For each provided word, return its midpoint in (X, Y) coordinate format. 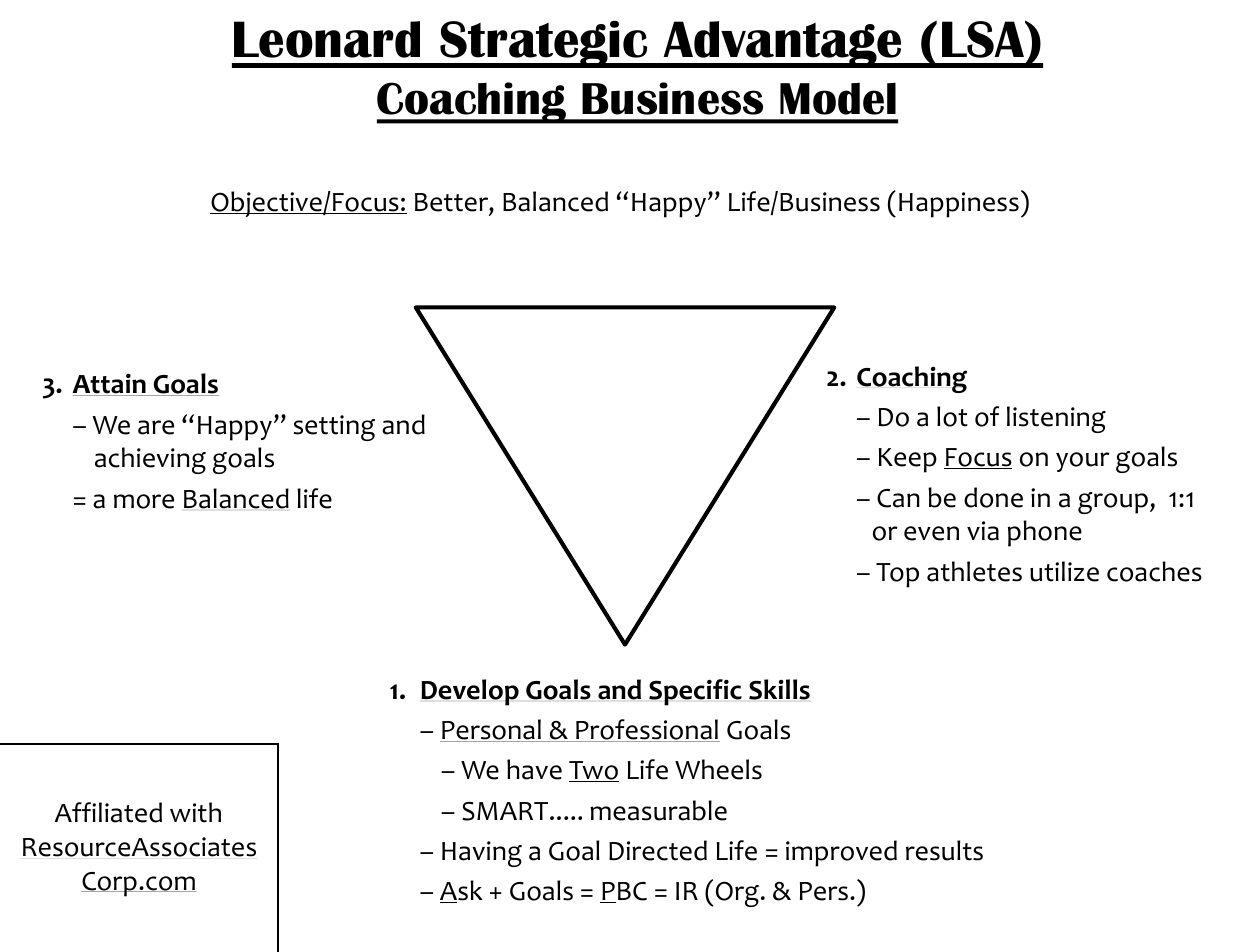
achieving (150, 460)
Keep (908, 460)
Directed (658, 850)
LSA (984, 39)
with (195, 812)
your (1083, 462)
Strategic (544, 44)
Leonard (327, 39)
